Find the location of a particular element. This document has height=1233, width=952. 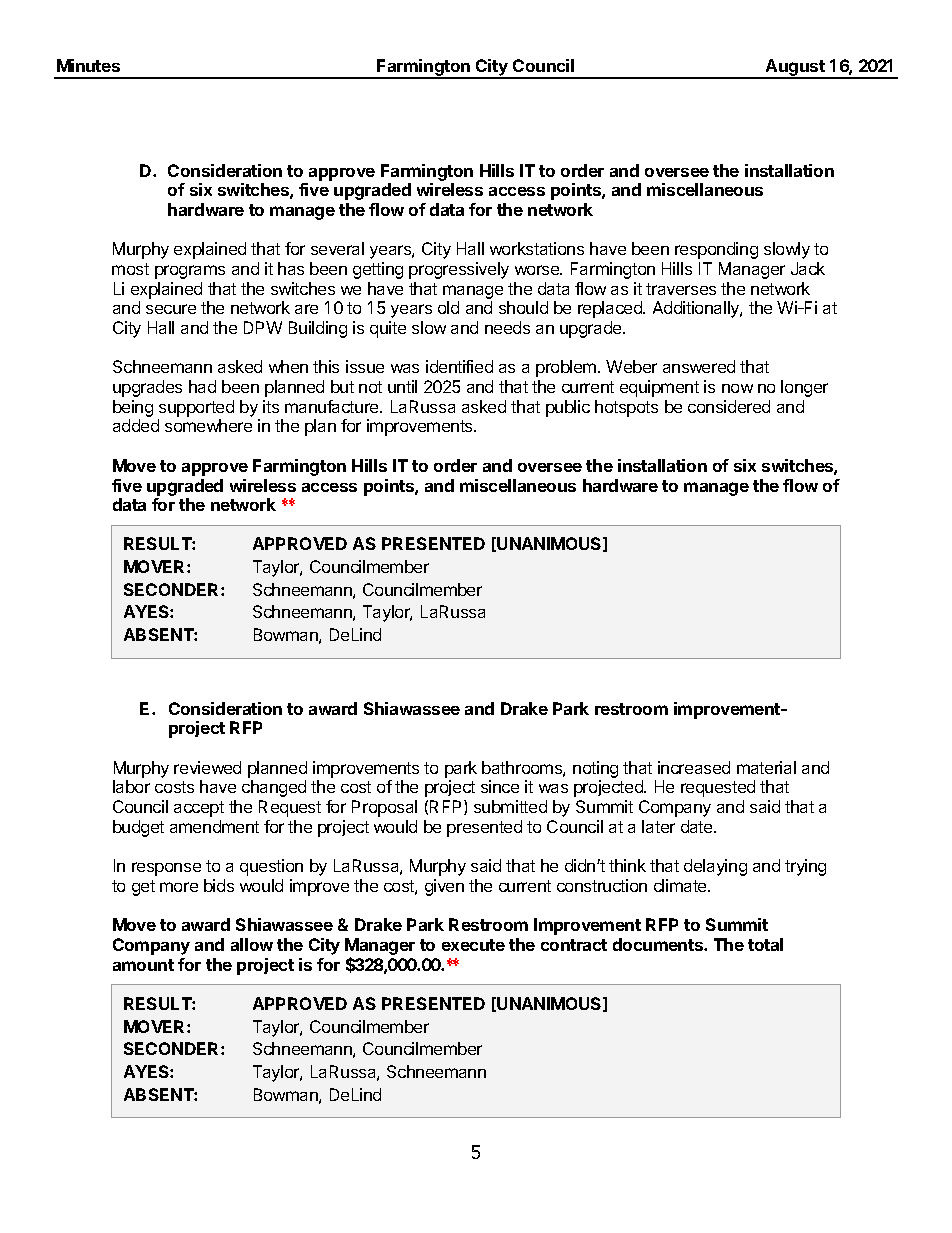

August is located at coordinates (795, 68).
